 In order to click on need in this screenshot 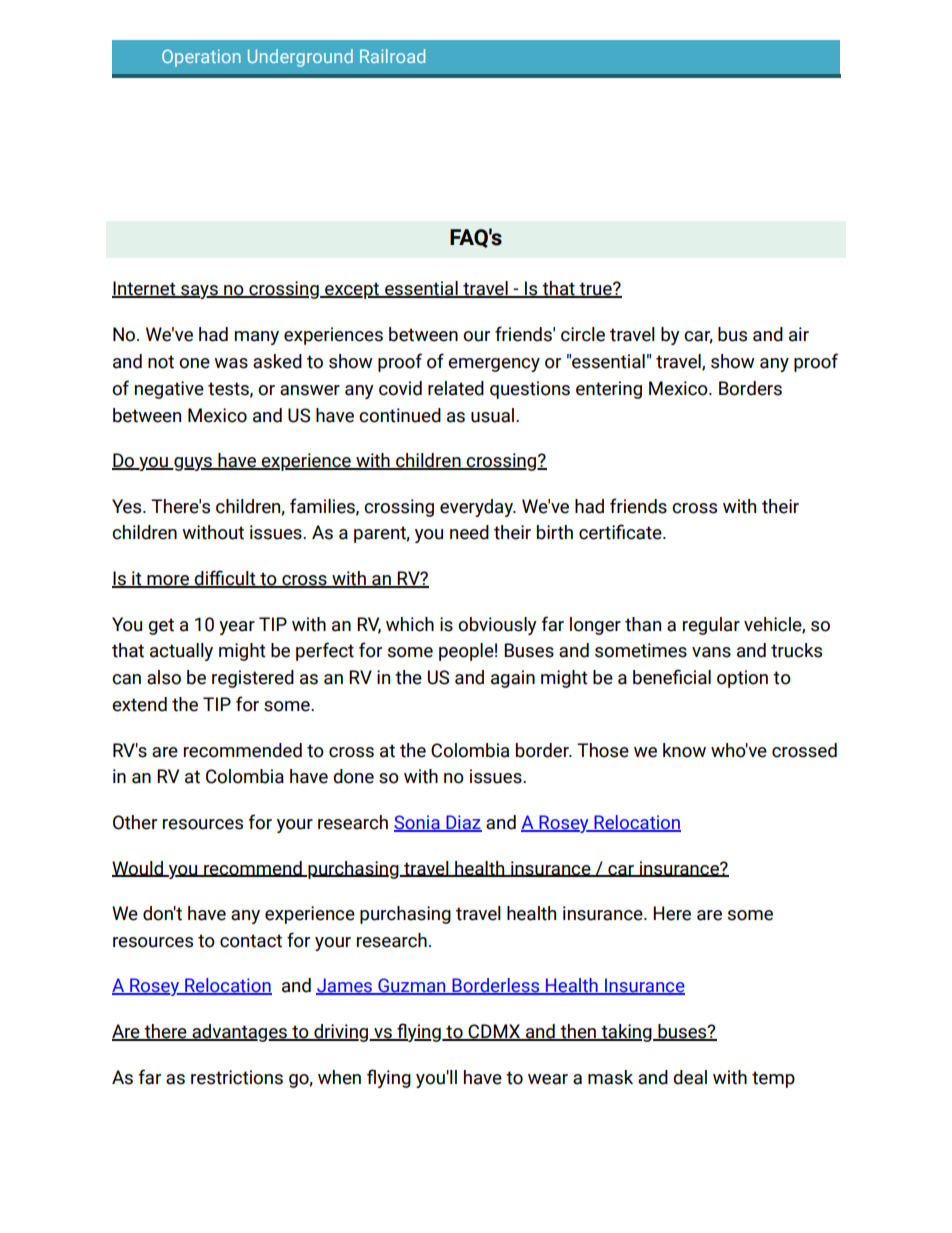, I will do `click(469, 532)`.
